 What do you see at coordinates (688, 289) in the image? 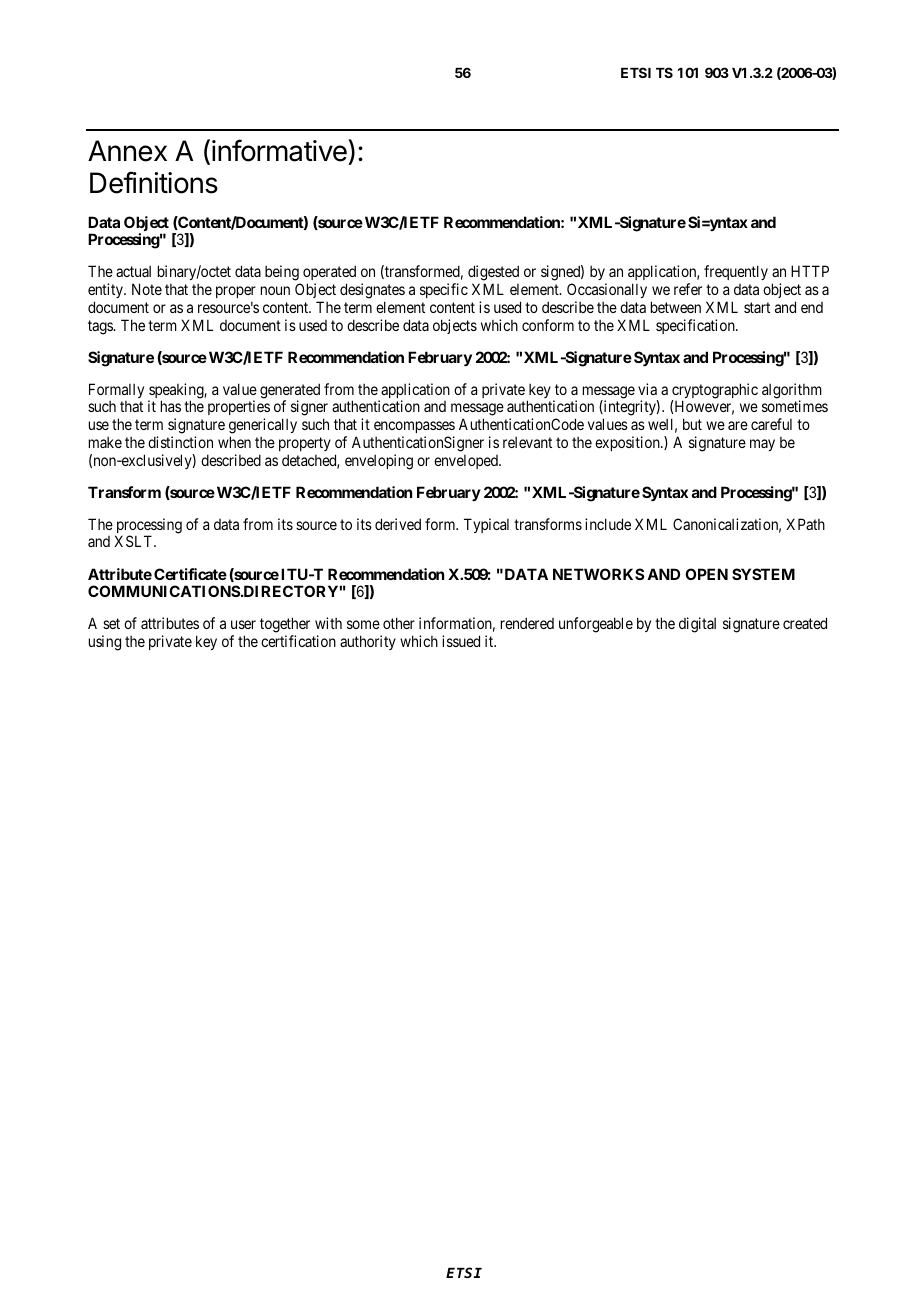
I see `refer` at bounding box center [688, 289].
